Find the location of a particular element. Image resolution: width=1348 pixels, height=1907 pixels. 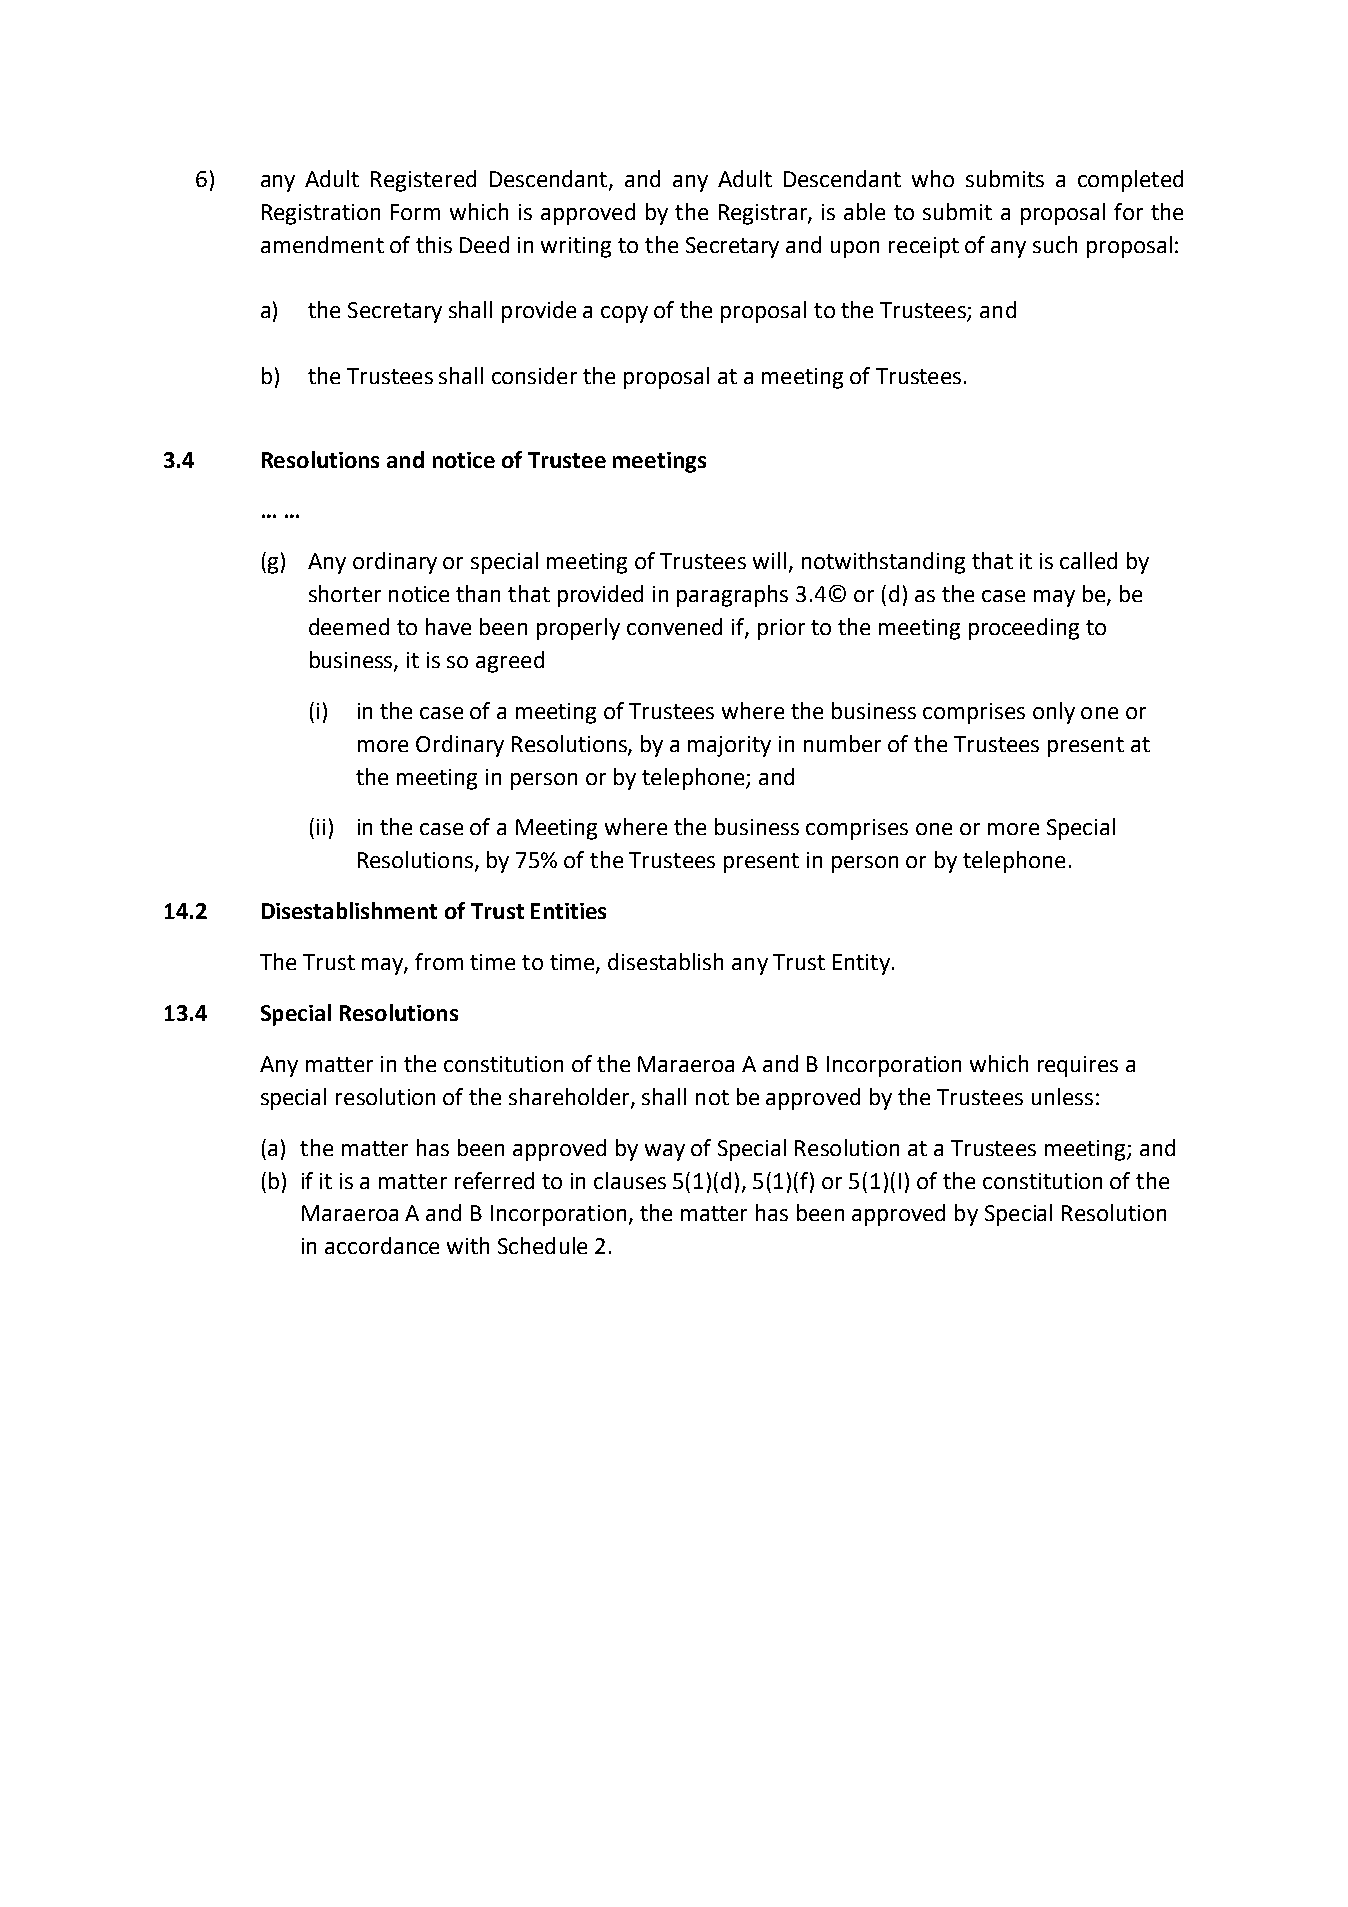

able is located at coordinates (864, 211).
